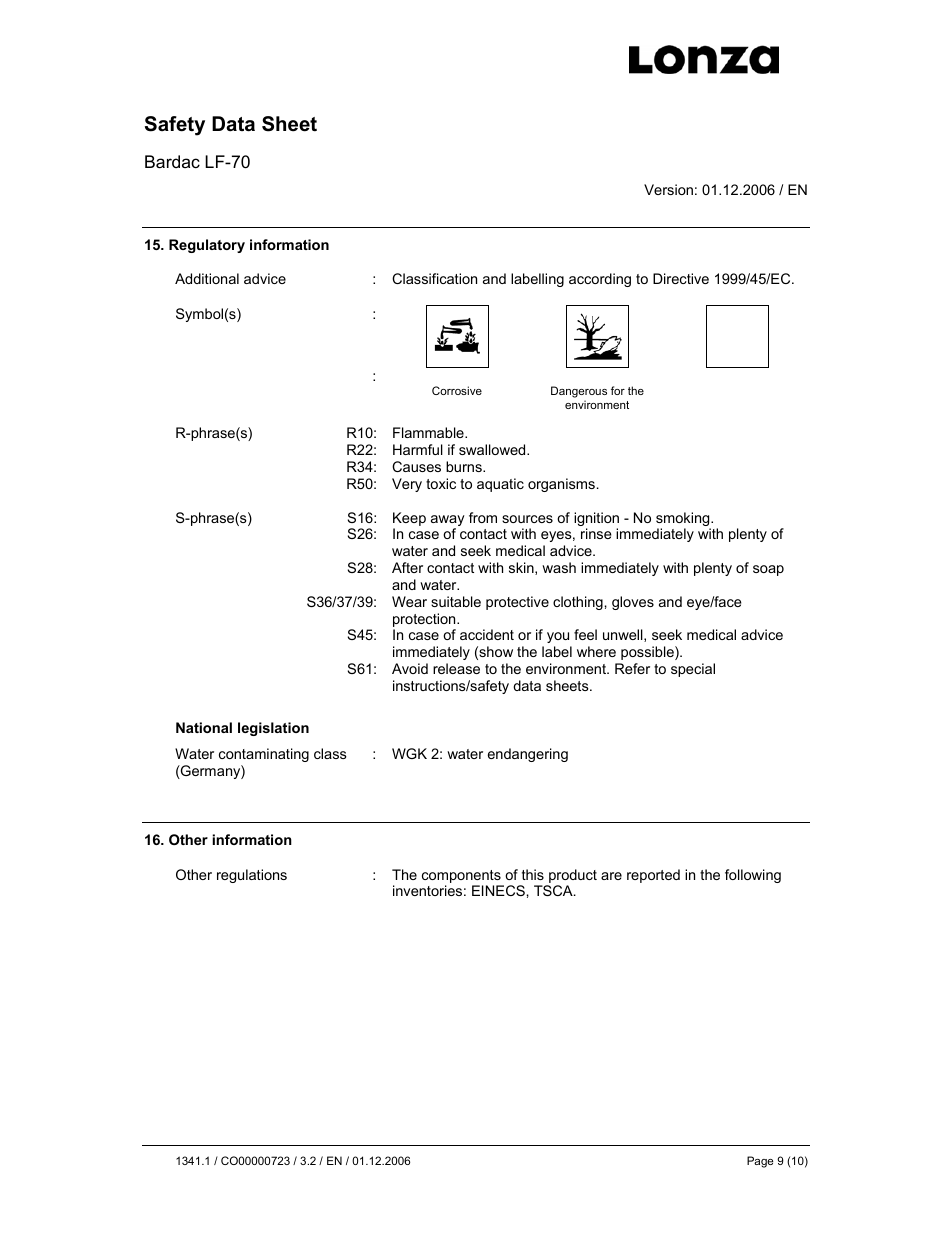 This screenshot has width=952, height=1233. I want to click on Harmful, so click(418, 449).
